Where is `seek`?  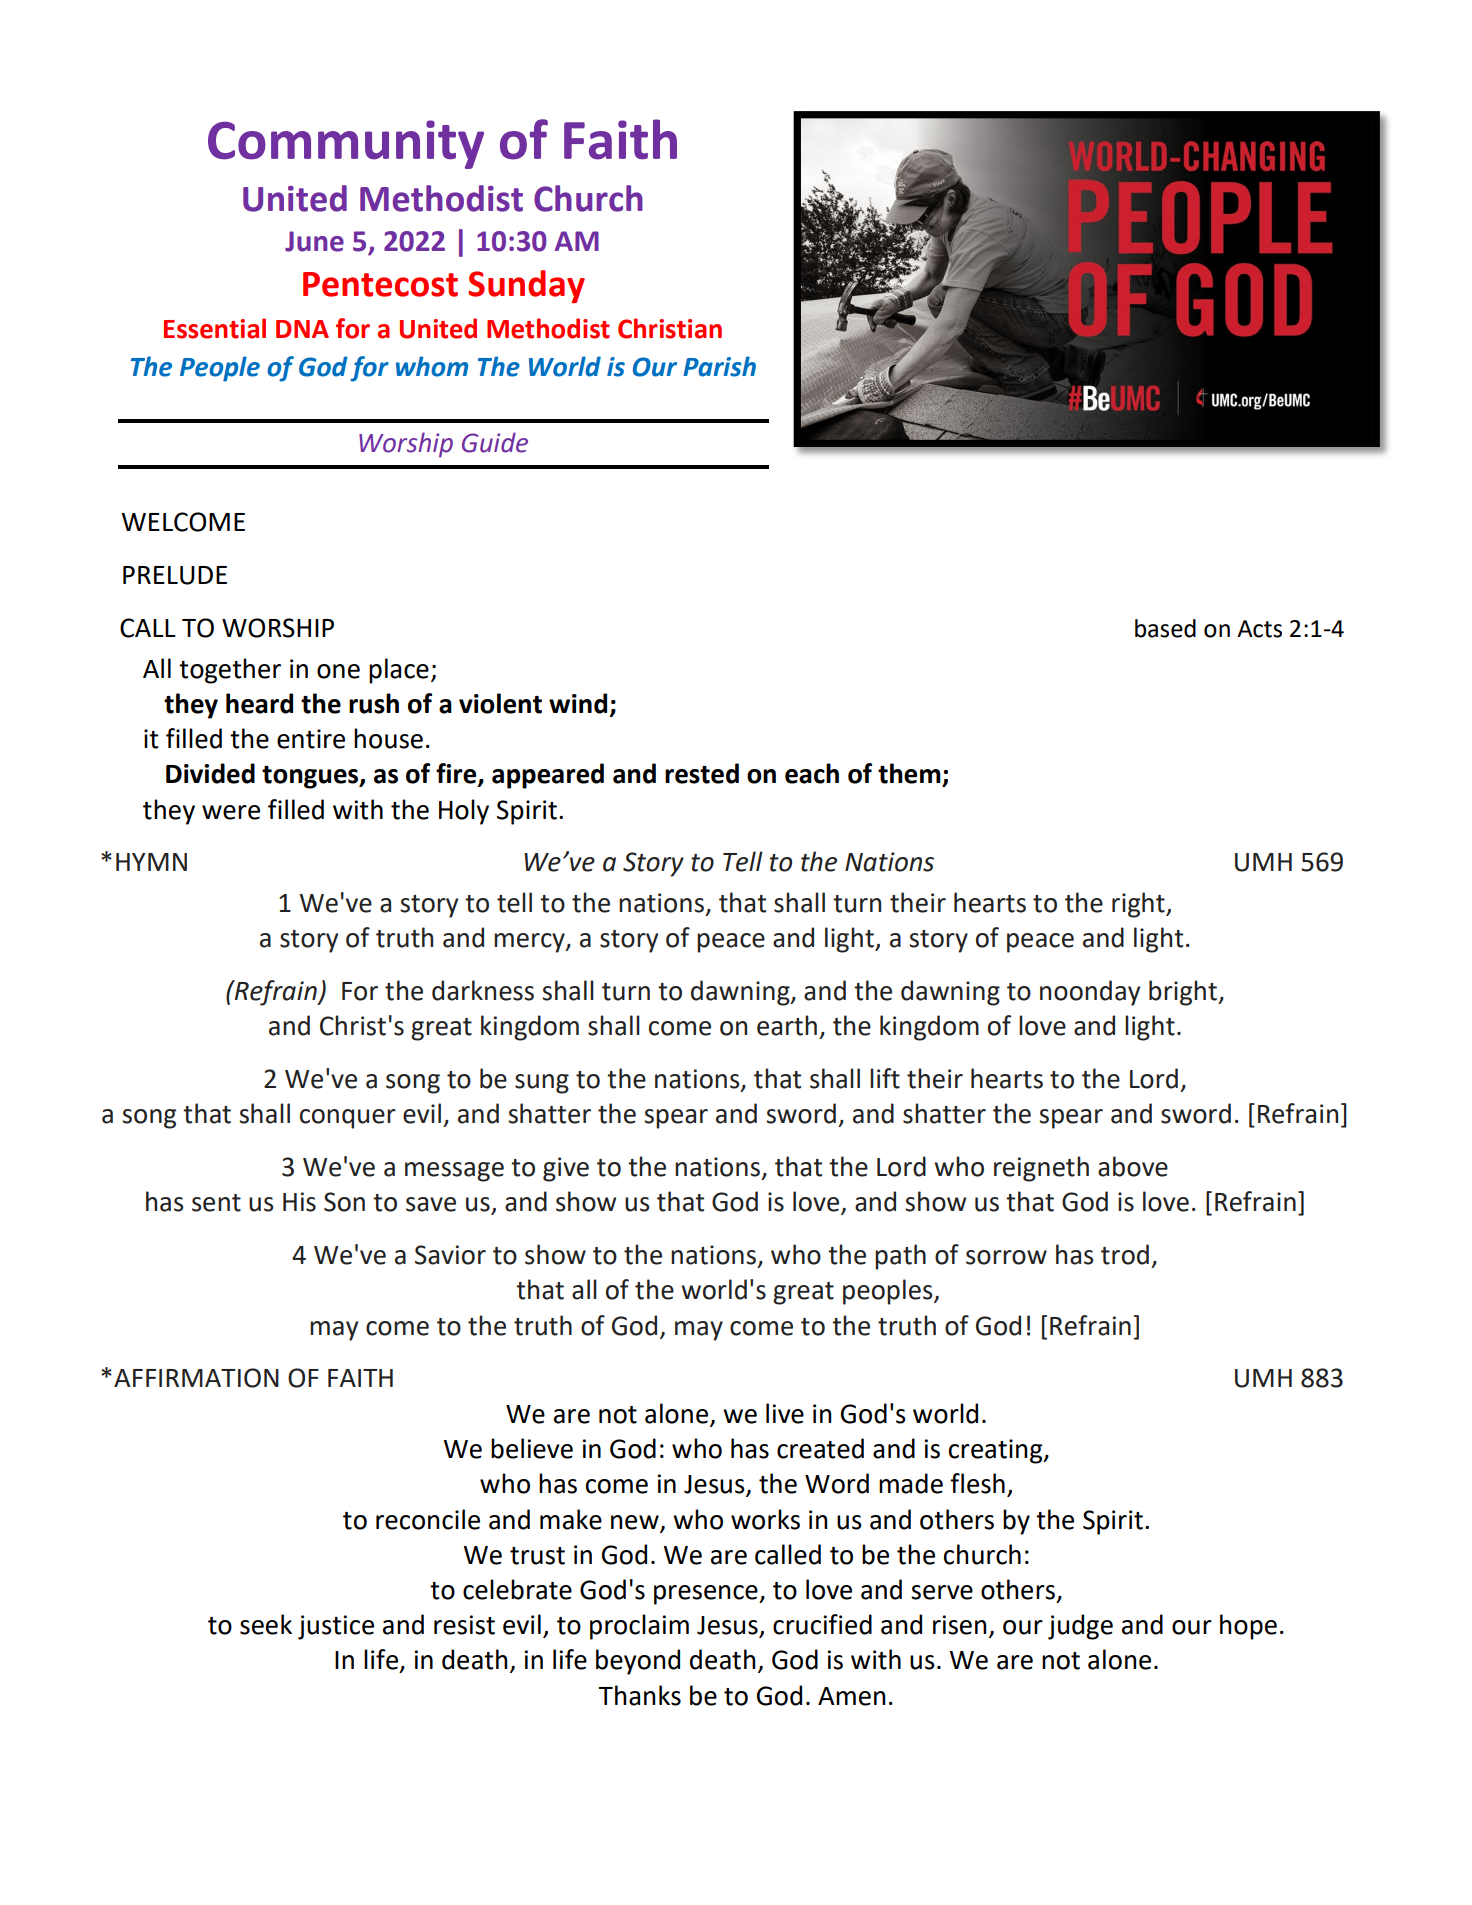
seek is located at coordinates (266, 1624).
